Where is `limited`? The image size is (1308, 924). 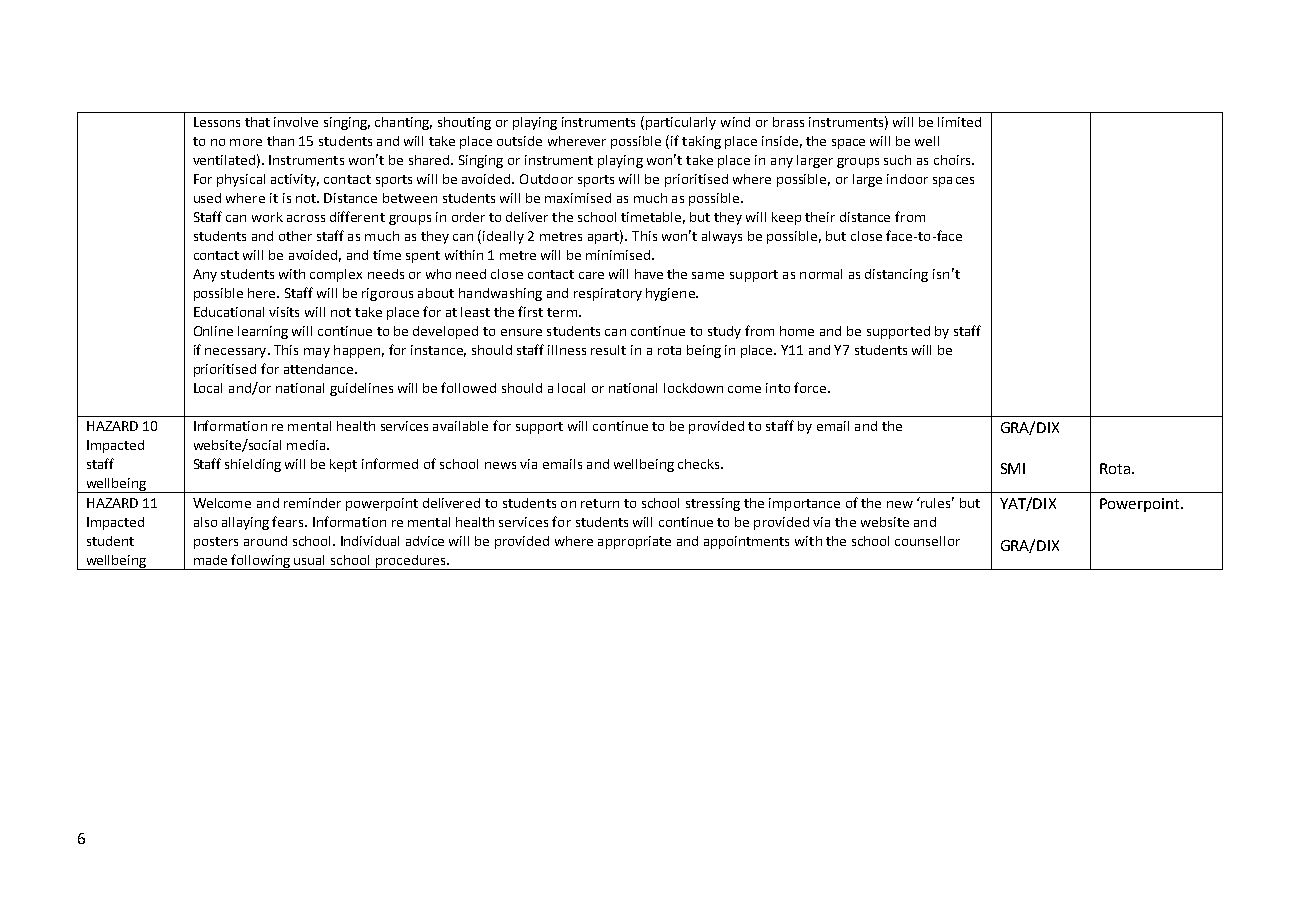
limited is located at coordinates (959, 122).
